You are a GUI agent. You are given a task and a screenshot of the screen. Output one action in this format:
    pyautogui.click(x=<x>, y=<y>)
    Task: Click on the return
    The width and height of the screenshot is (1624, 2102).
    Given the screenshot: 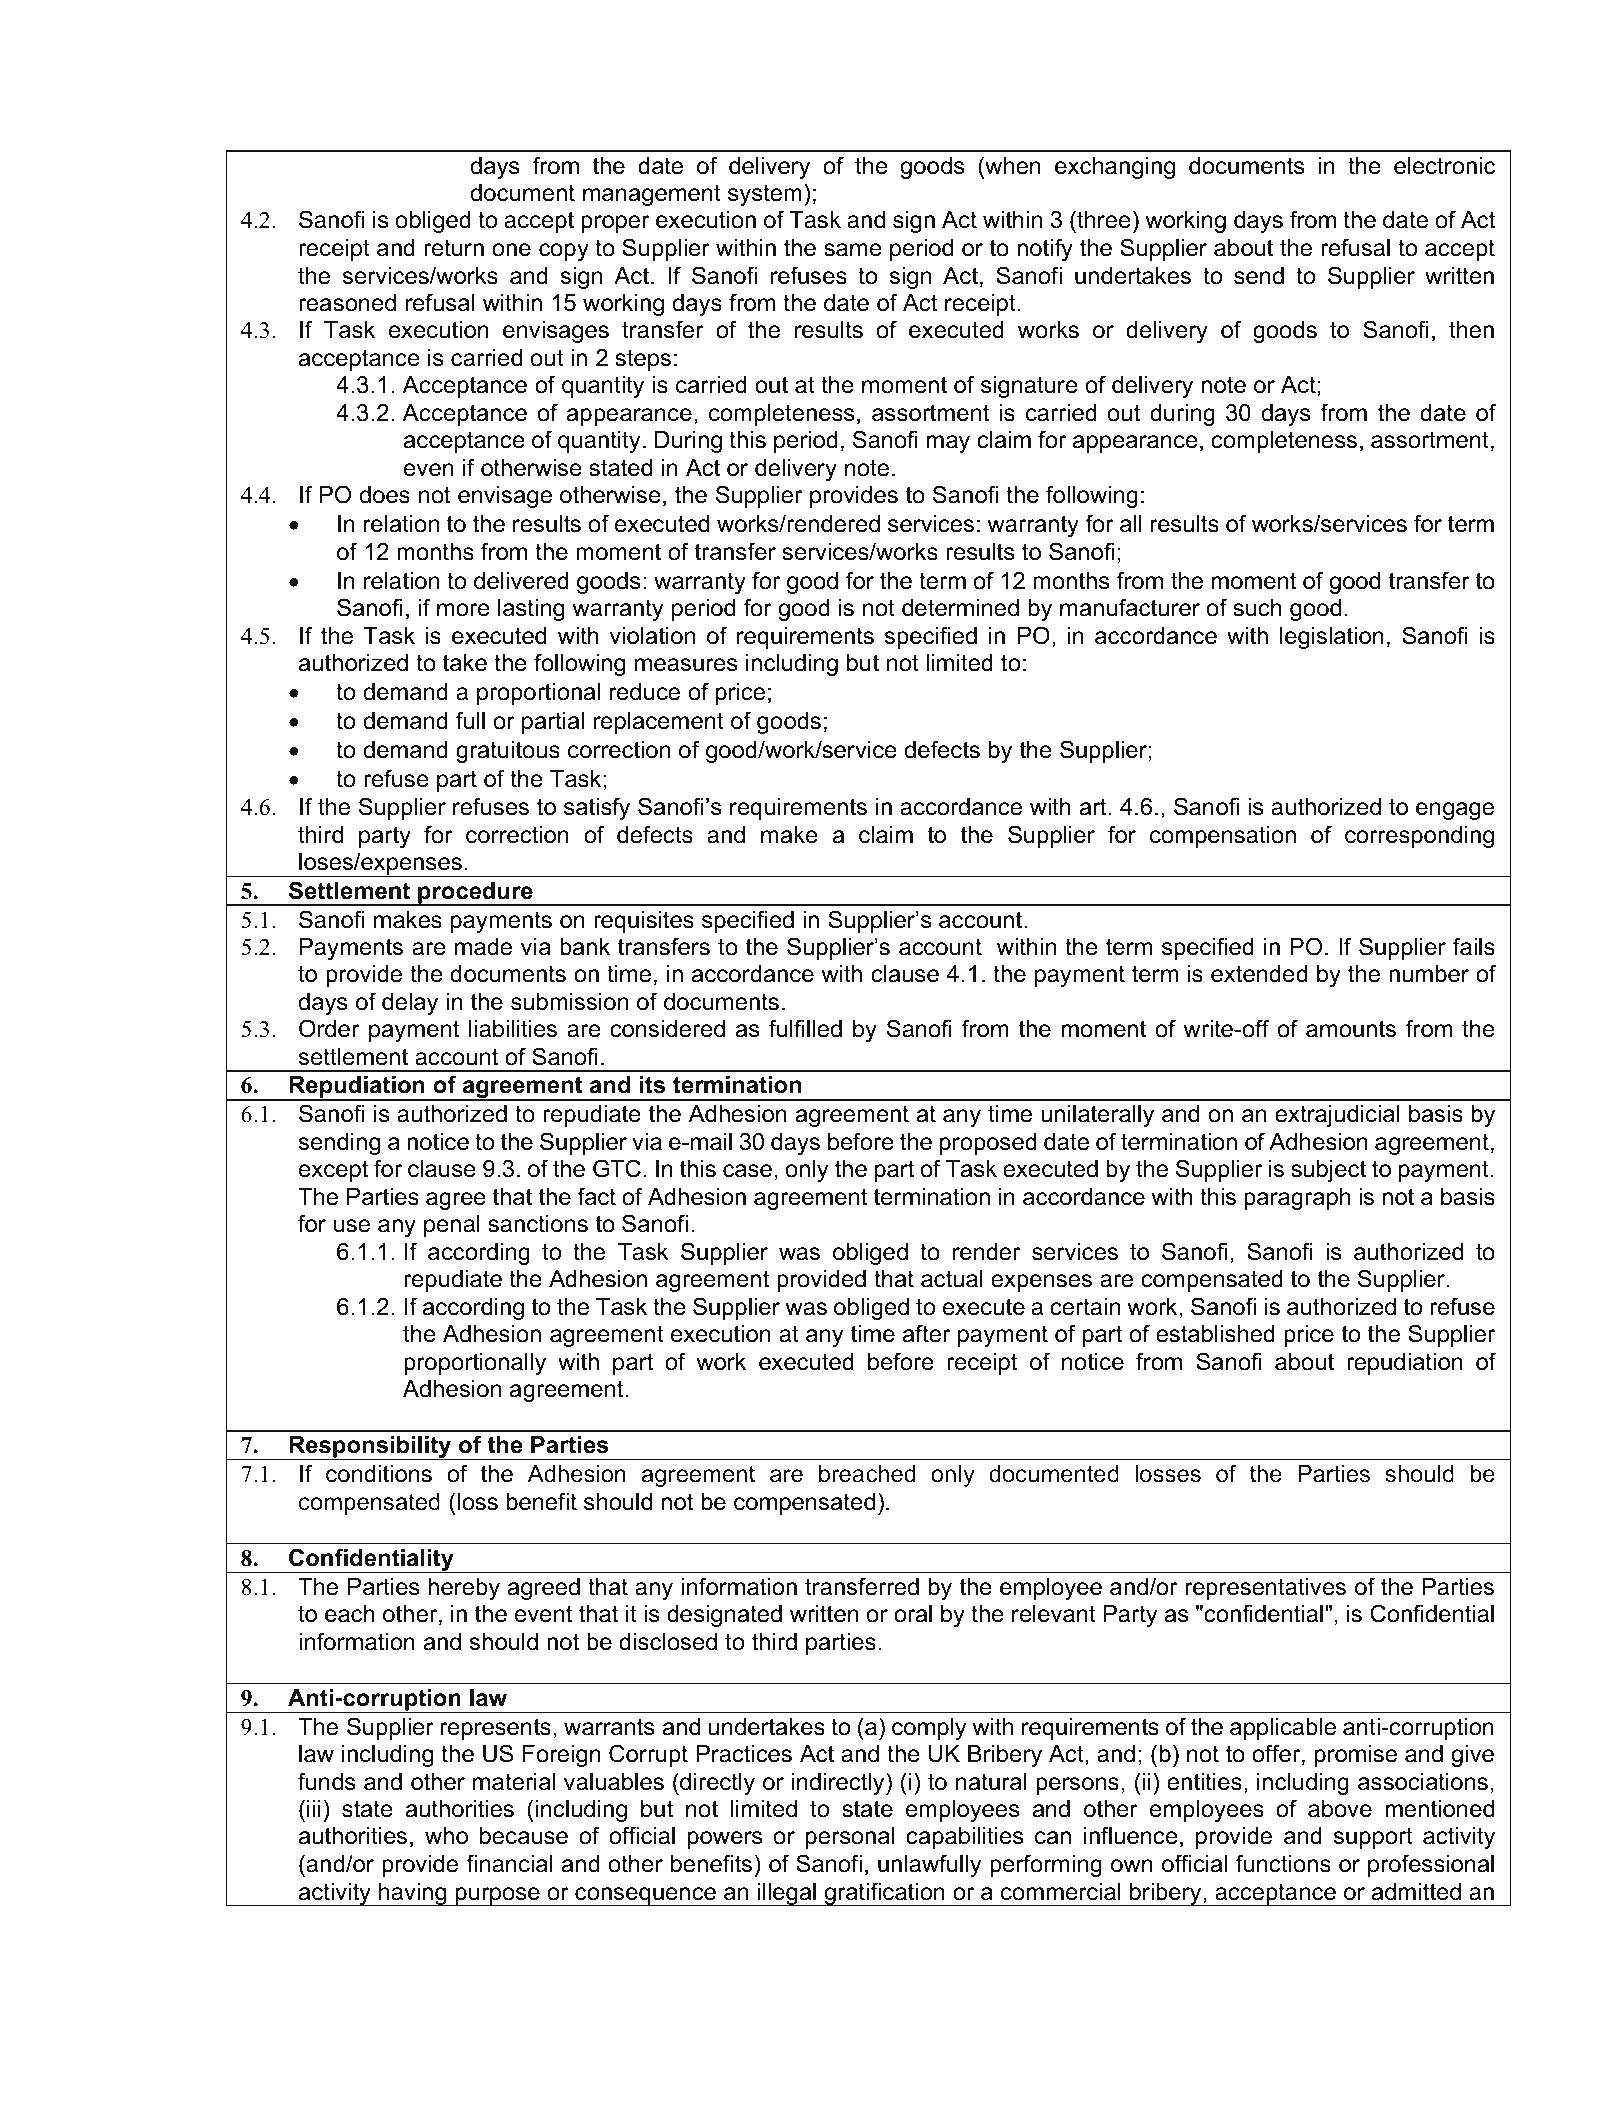 What is the action you would take?
    pyautogui.click(x=454, y=248)
